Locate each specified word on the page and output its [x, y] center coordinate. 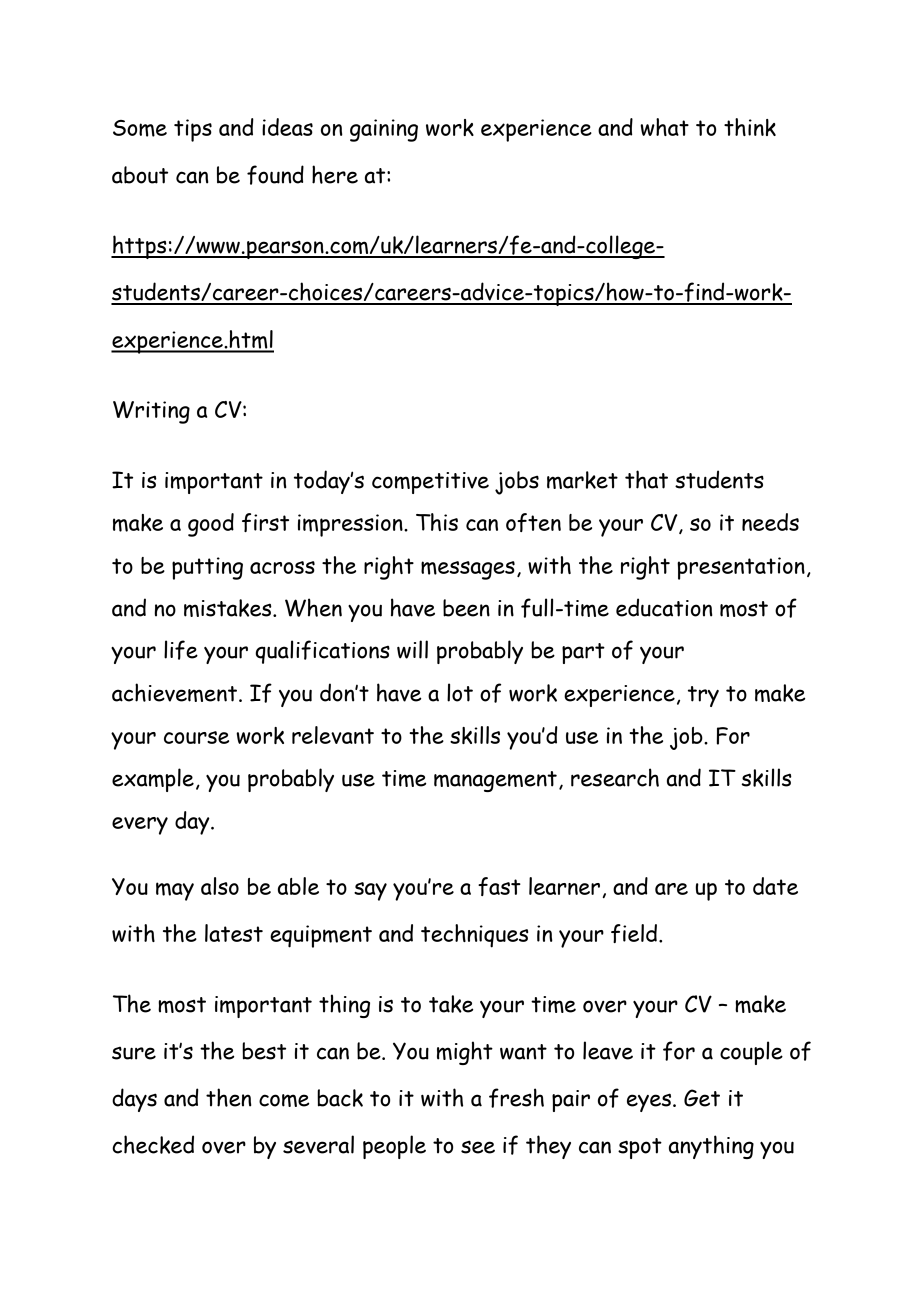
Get [702, 1098]
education [664, 607]
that [646, 479]
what [664, 127]
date [775, 886]
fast [499, 886]
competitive [430, 483]
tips [193, 130]
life [181, 650]
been [466, 608]
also [220, 886]
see [478, 1147]
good [211, 525]
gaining [384, 130]
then [228, 1097]
